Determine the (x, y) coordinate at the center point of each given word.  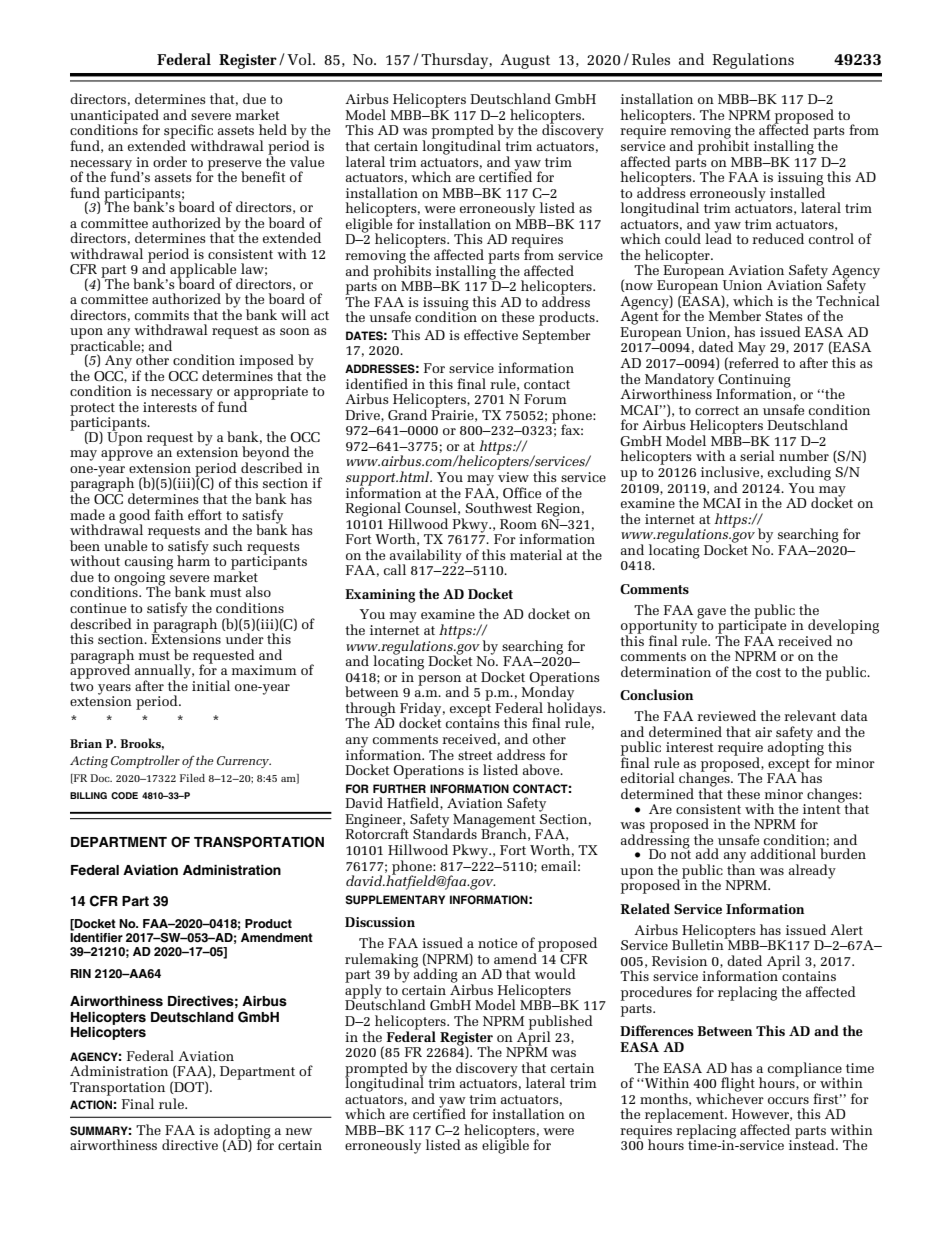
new (299, 1131)
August (525, 61)
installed (797, 191)
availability (426, 557)
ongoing (138, 580)
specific (189, 132)
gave (711, 613)
